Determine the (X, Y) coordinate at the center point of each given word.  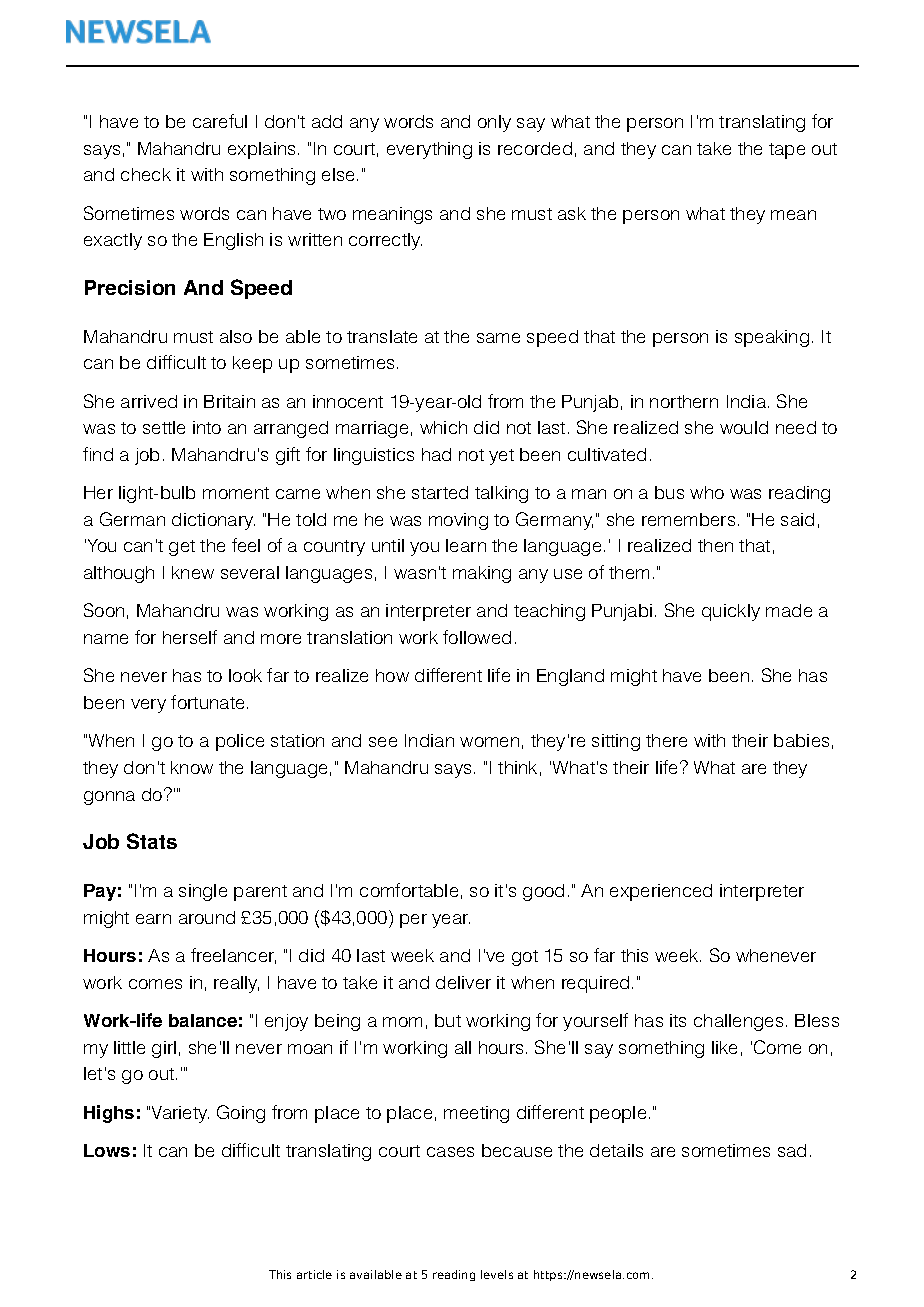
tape (787, 151)
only (494, 123)
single (203, 892)
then (715, 545)
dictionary (213, 521)
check (146, 174)
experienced (661, 892)
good (543, 892)
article (314, 1274)
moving (458, 521)
